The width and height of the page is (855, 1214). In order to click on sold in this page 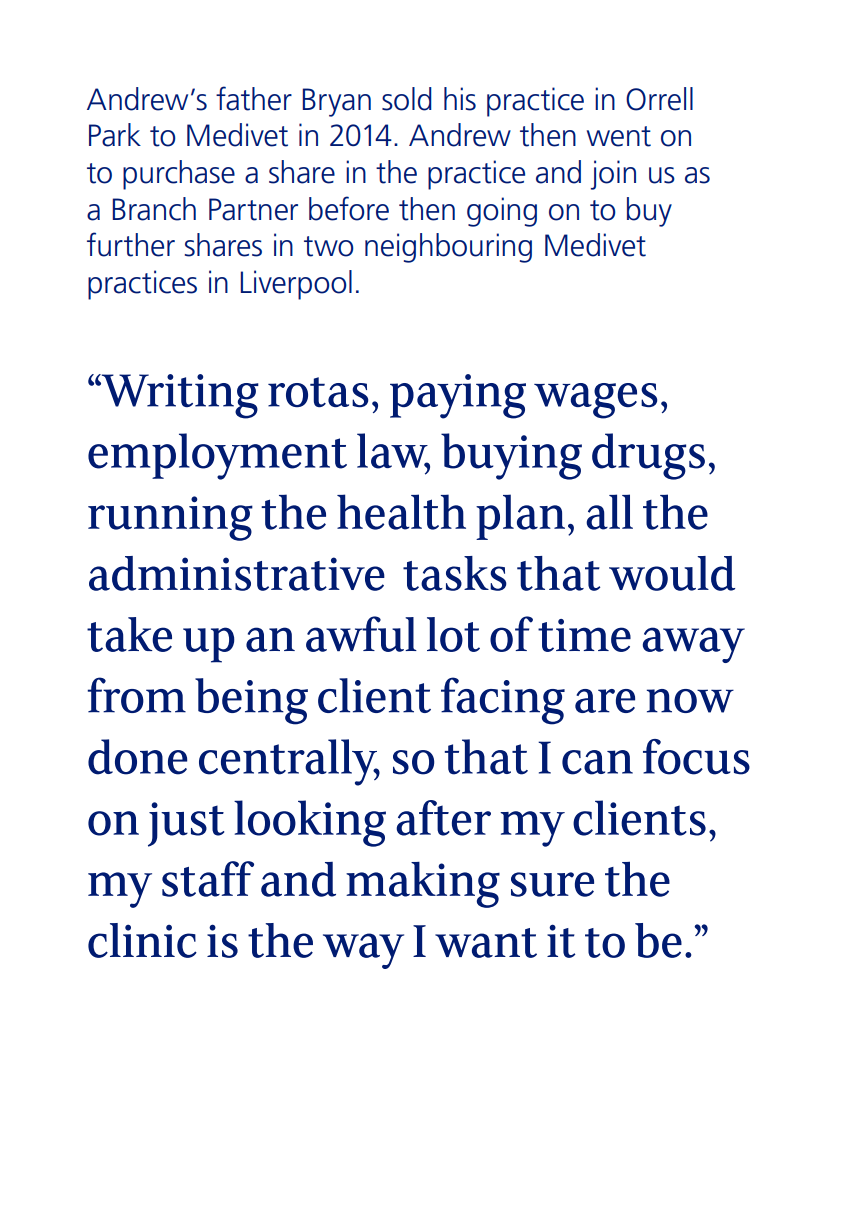, I will do `click(407, 99)`.
